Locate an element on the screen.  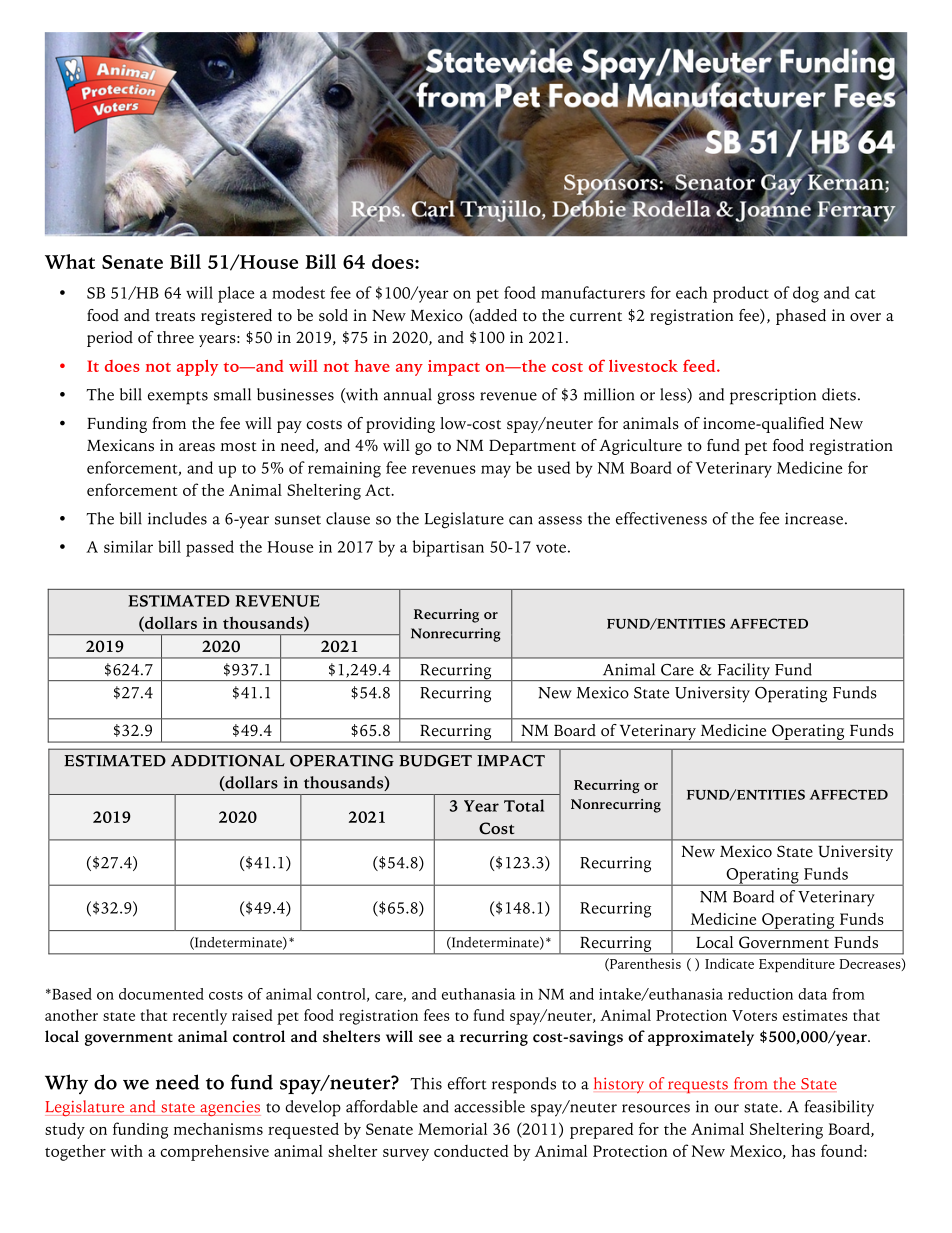
sold is located at coordinates (333, 315).
